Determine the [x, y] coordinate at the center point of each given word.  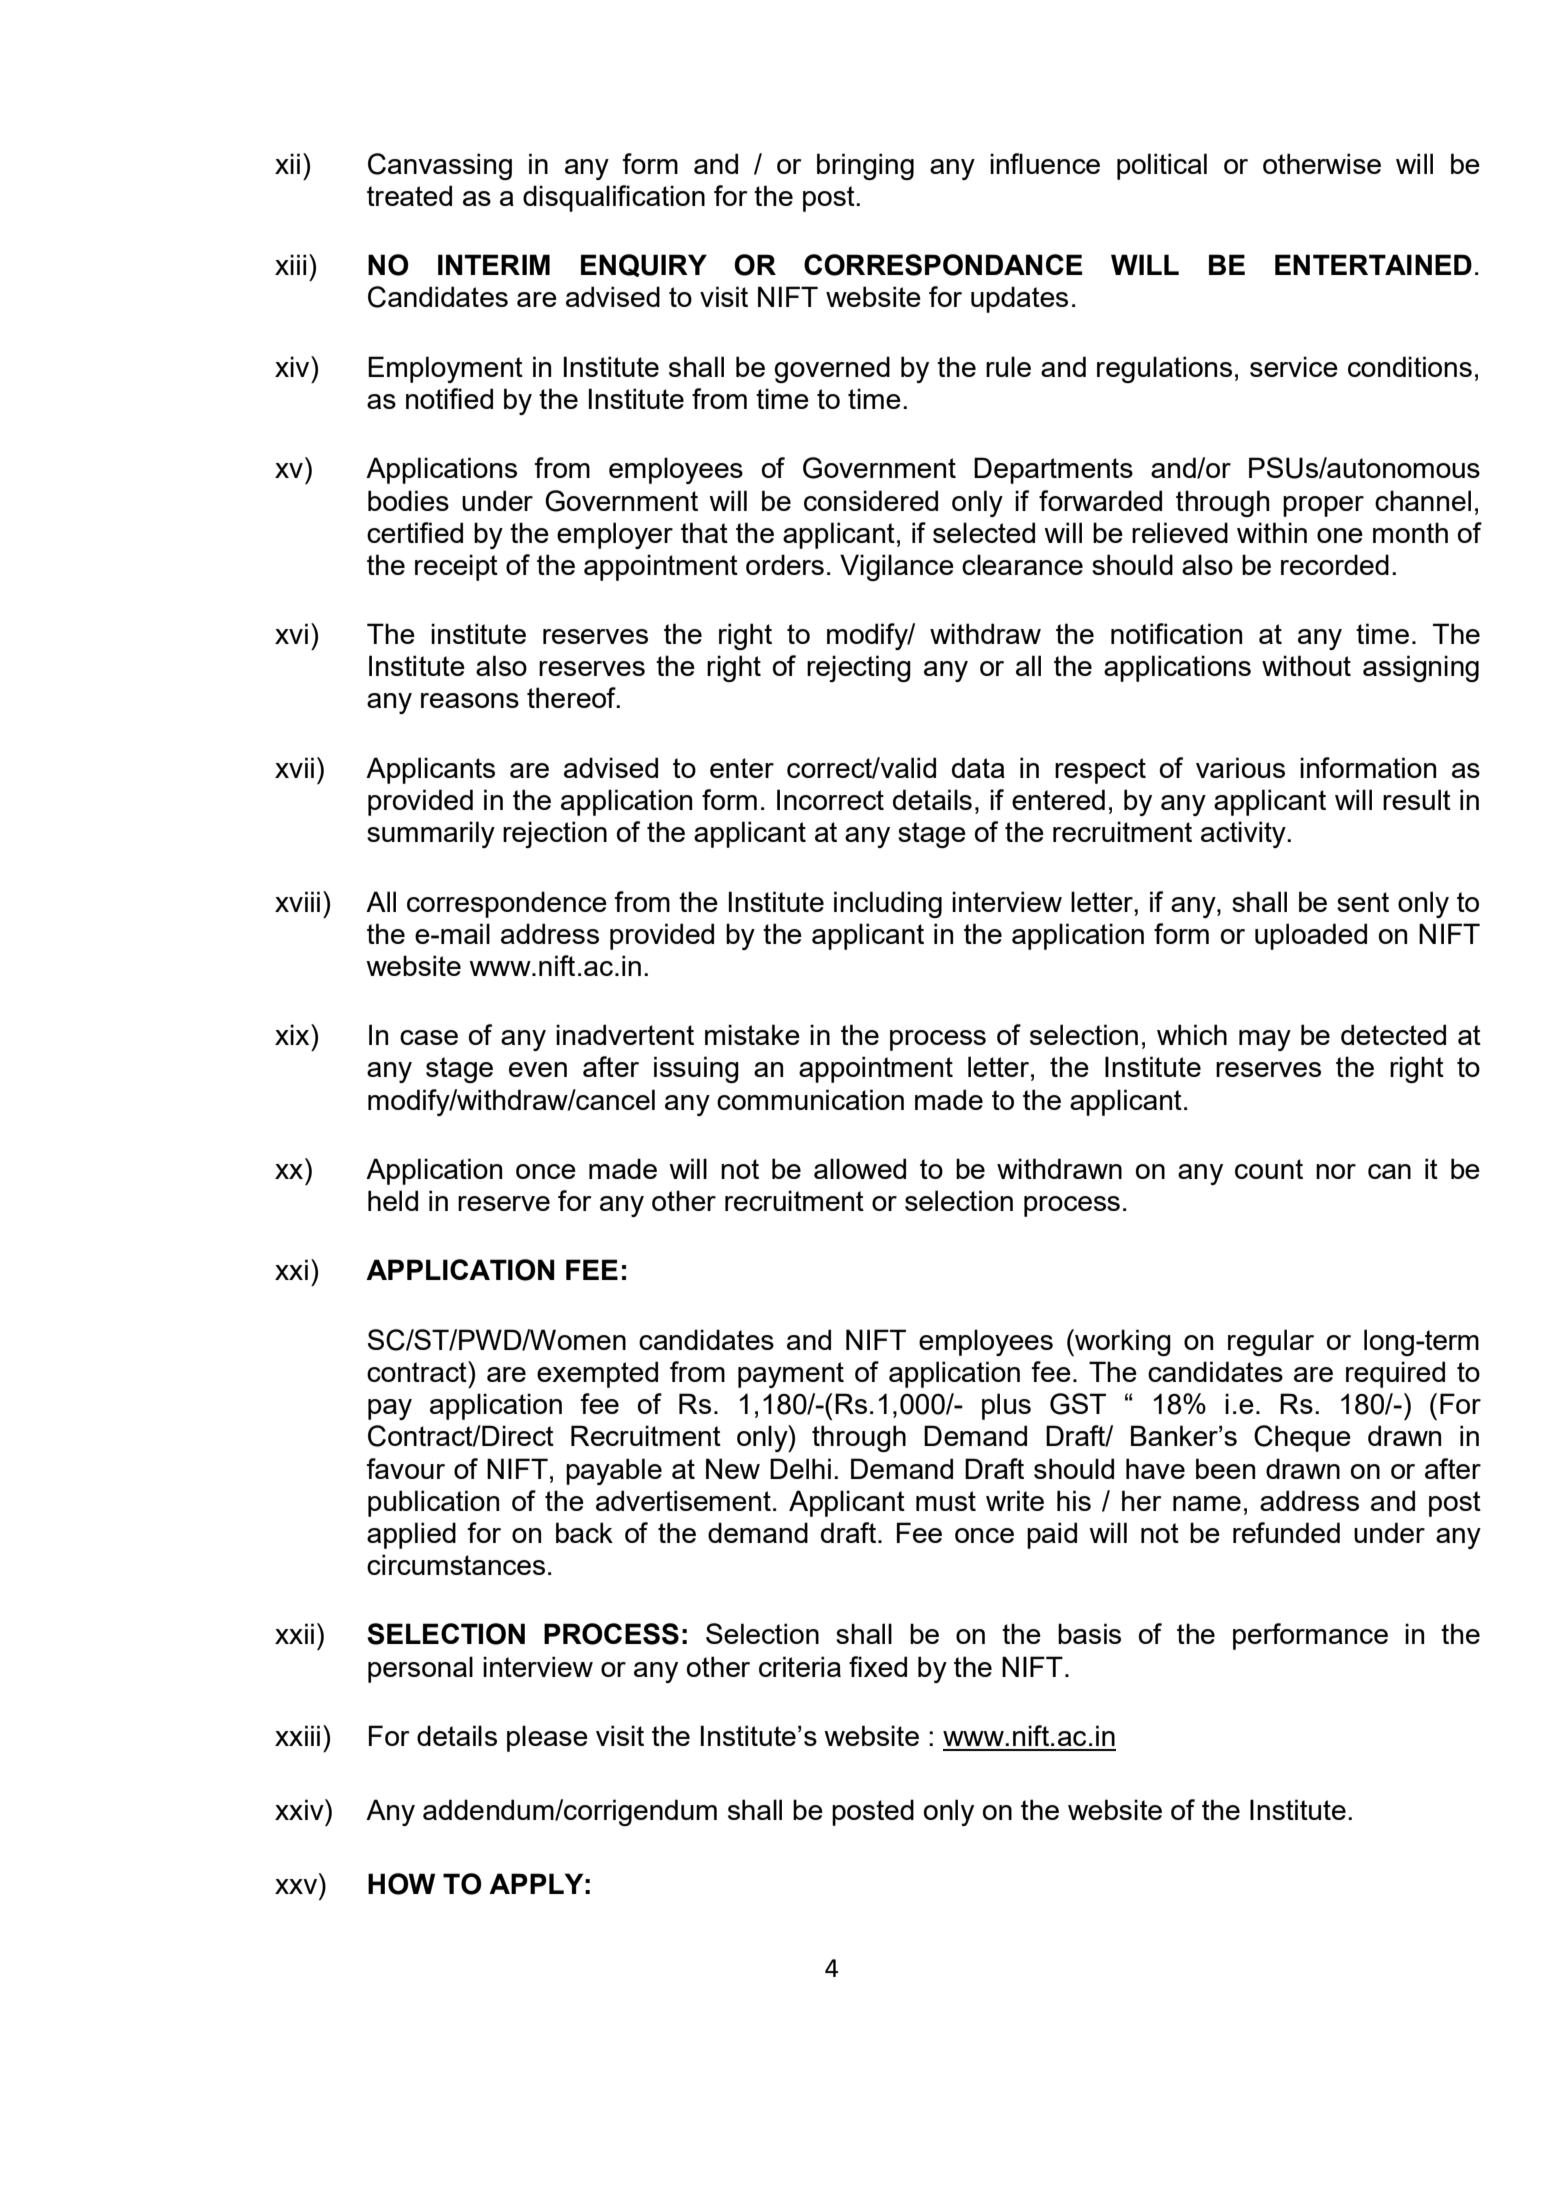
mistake [752, 1034]
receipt [456, 567]
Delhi [800, 1468]
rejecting [859, 668]
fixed [878, 1666]
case [429, 1037]
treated [409, 195]
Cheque [1302, 1438]
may [1265, 1040]
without [1306, 665]
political [1162, 166]
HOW [401, 1884]
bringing [865, 166]
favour [405, 1468]
